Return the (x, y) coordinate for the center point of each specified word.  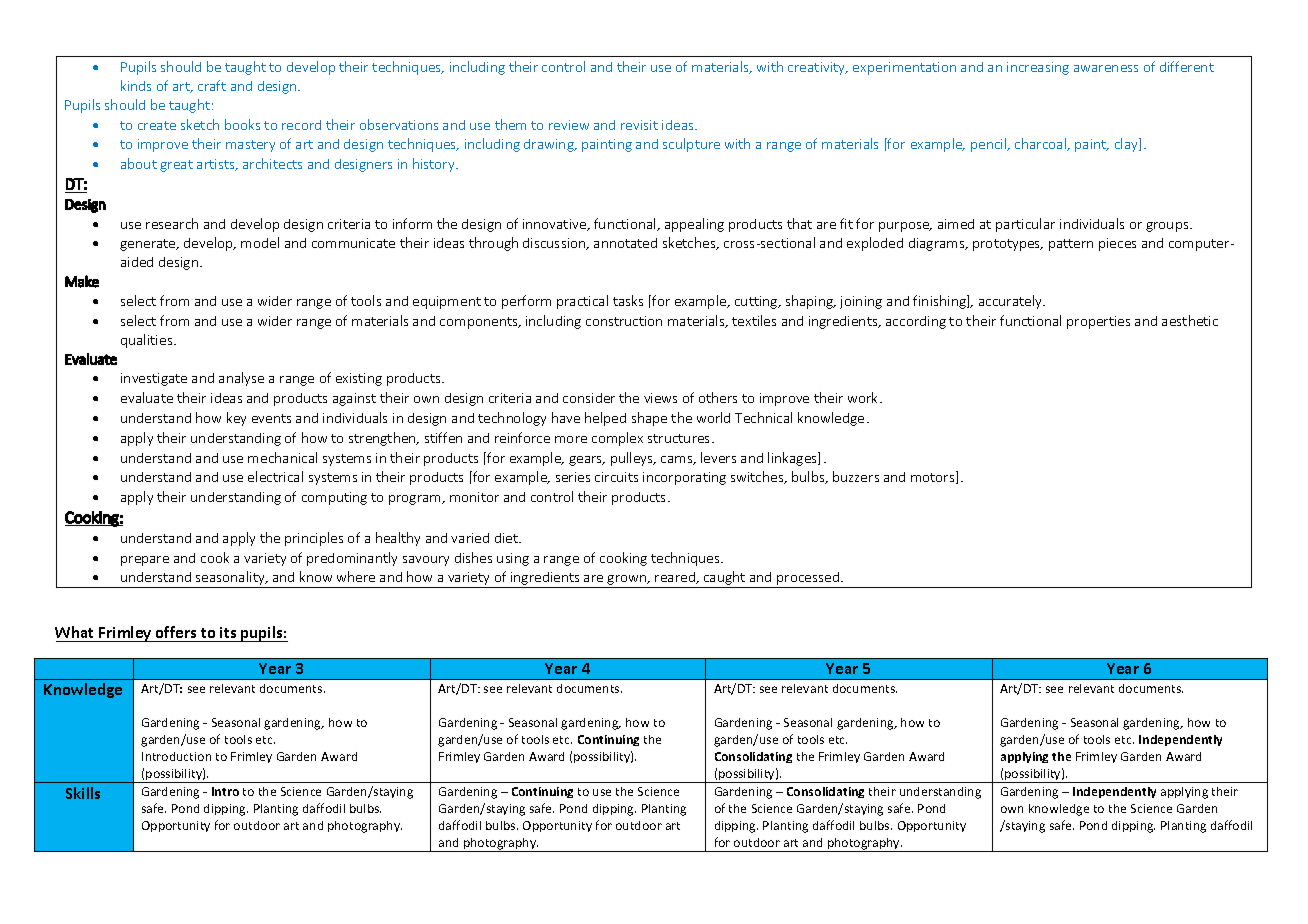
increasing (1038, 68)
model (260, 242)
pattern (1071, 245)
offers (176, 632)
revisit (639, 125)
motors (934, 477)
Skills (83, 793)
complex (617, 439)
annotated (625, 243)
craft (212, 85)
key (236, 419)
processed (808, 580)
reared (676, 578)
